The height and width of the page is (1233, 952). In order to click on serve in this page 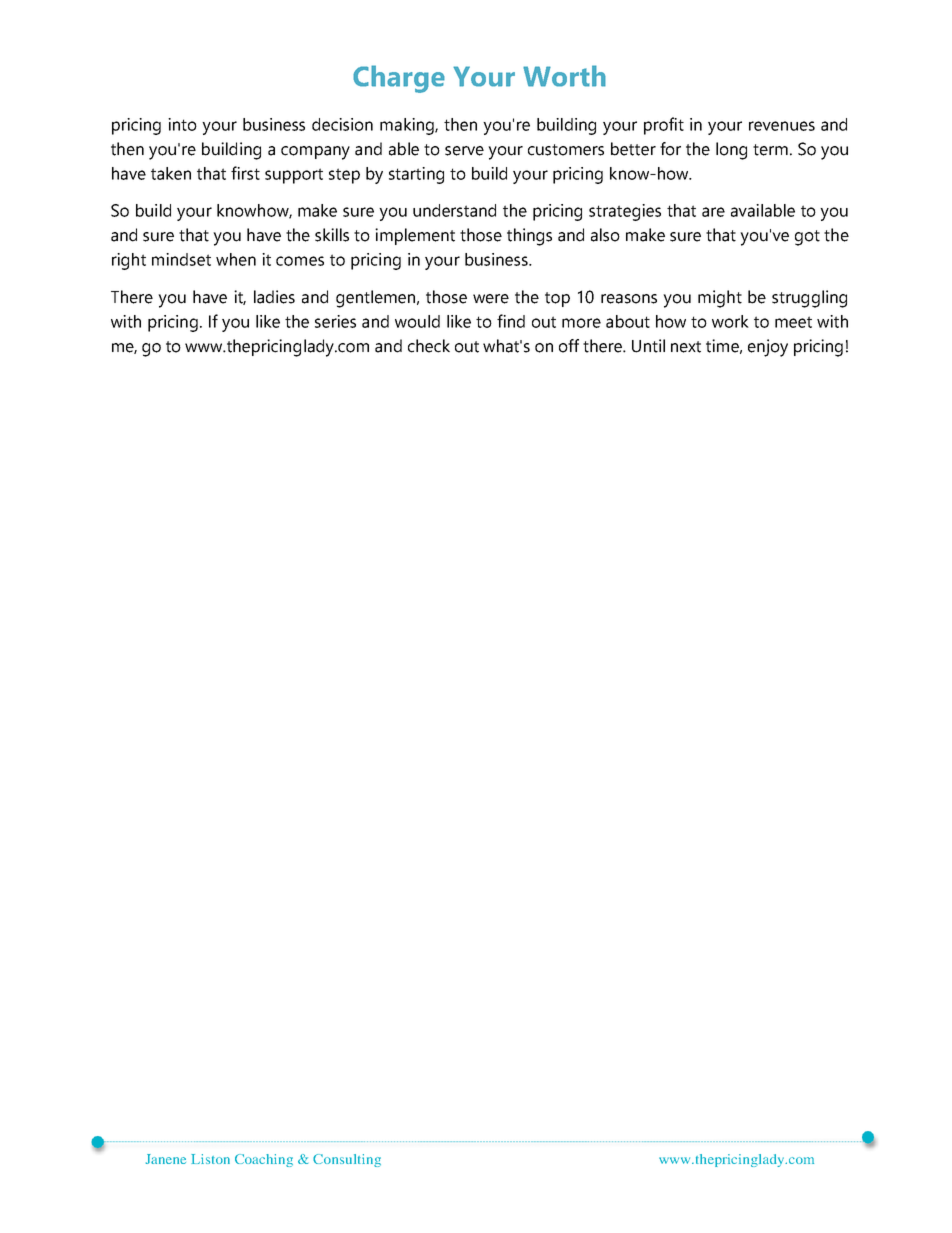, I will do `click(464, 151)`.
